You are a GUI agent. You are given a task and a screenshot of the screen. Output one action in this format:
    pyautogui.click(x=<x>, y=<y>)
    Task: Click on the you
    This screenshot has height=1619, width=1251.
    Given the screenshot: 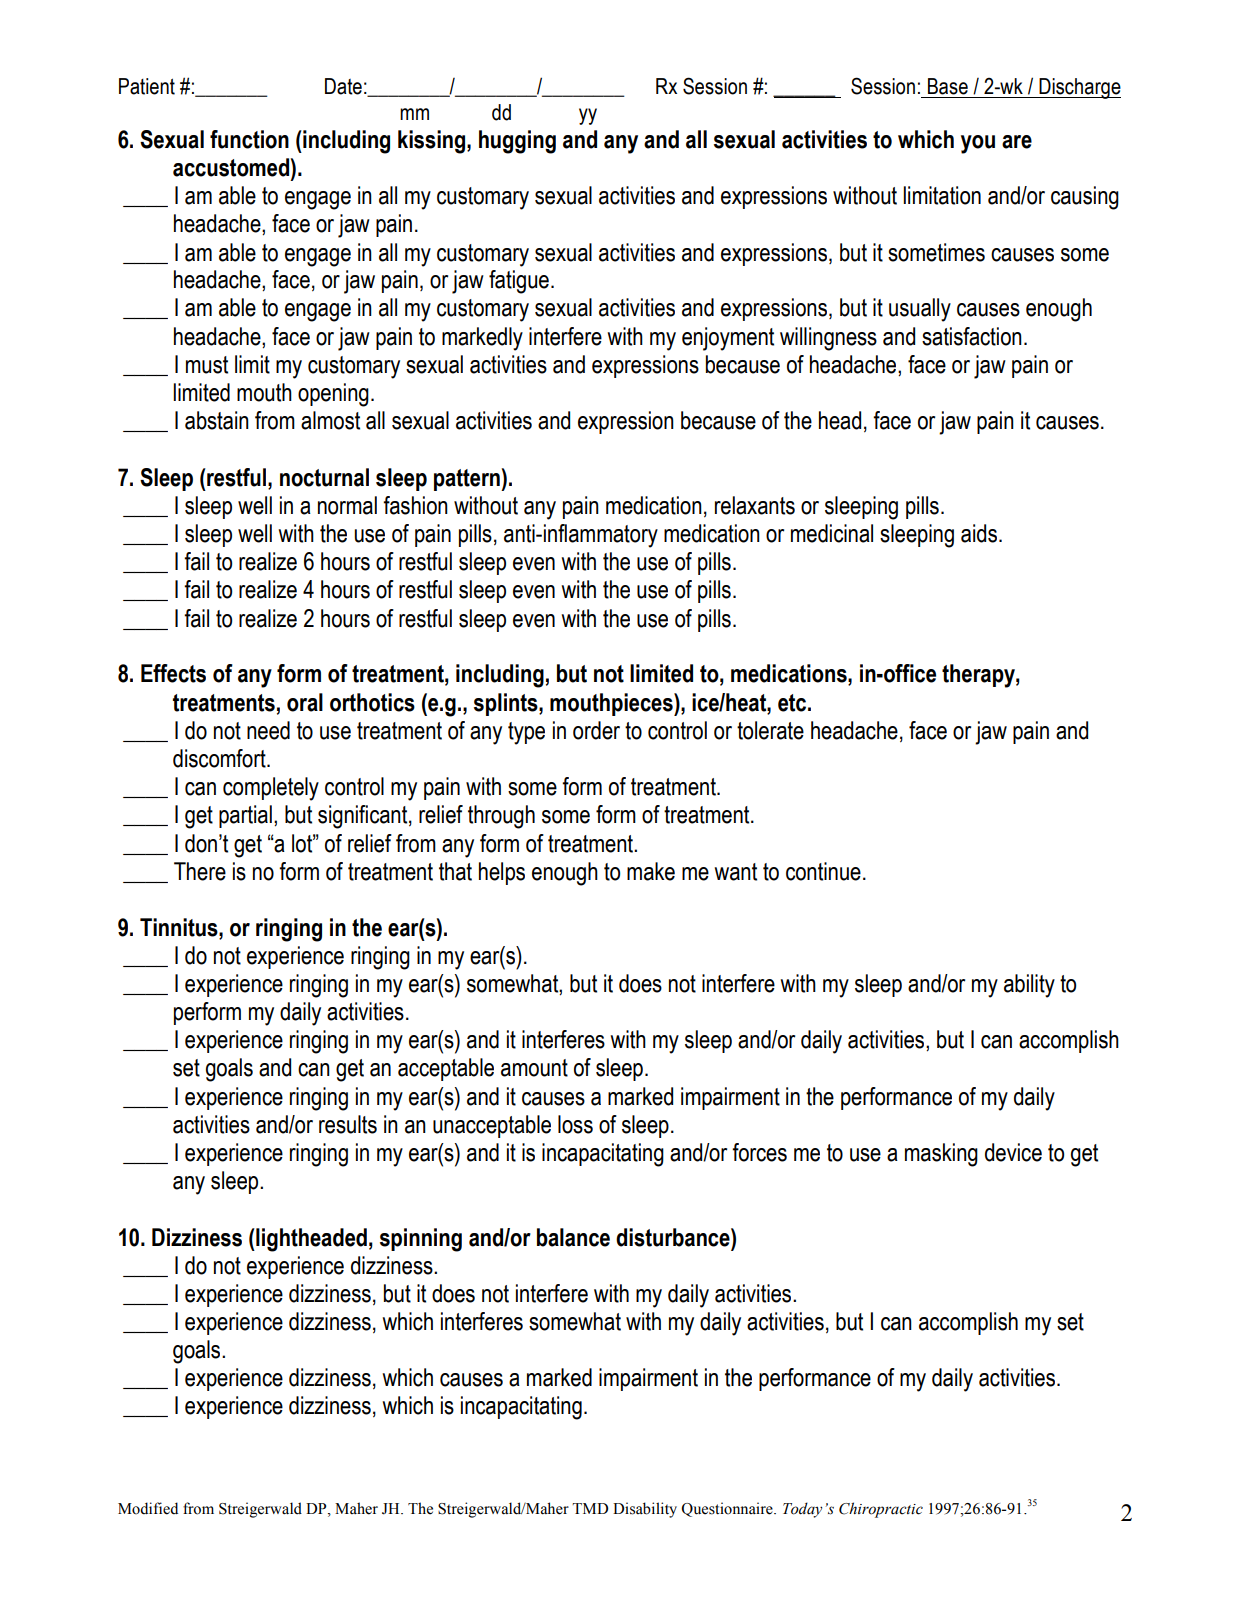 What is the action you would take?
    pyautogui.click(x=978, y=144)
